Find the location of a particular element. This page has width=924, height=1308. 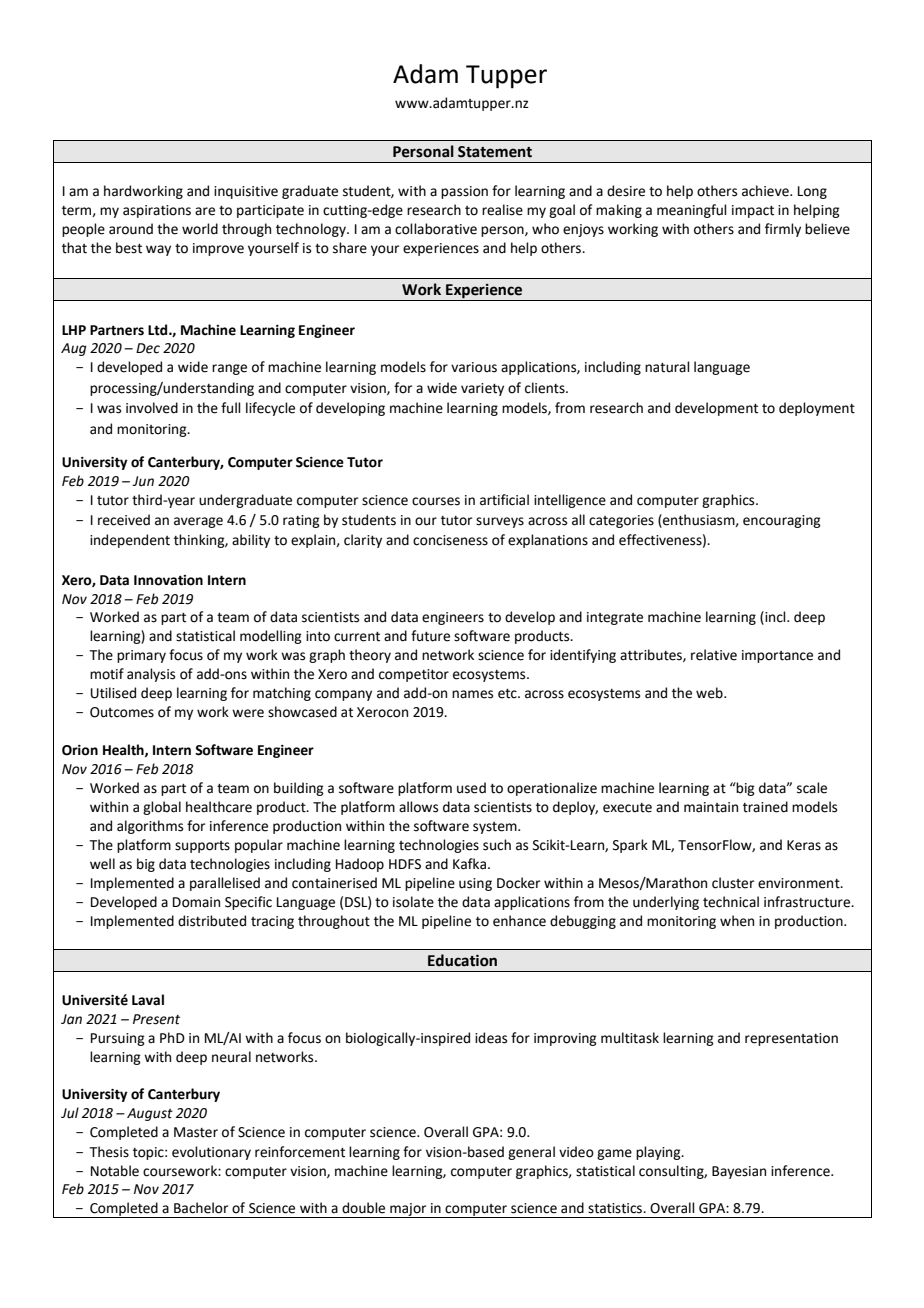

Innovation is located at coordinates (168, 580).
